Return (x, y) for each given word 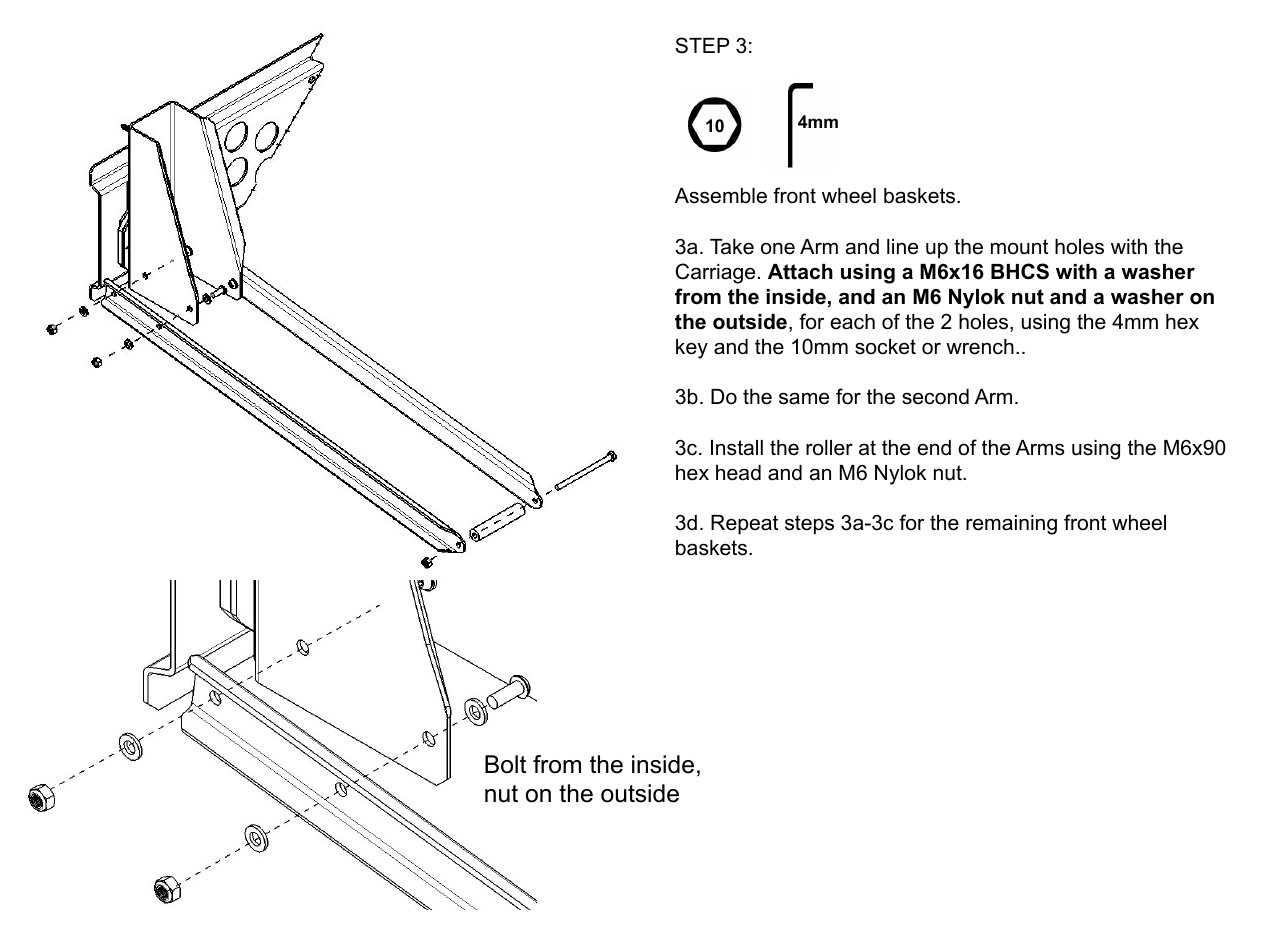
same (804, 398)
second (935, 397)
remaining (1011, 525)
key (692, 349)
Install (737, 448)
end (934, 448)
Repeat (744, 525)
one (778, 248)
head (738, 473)
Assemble (721, 196)
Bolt (505, 764)
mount (1019, 247)
